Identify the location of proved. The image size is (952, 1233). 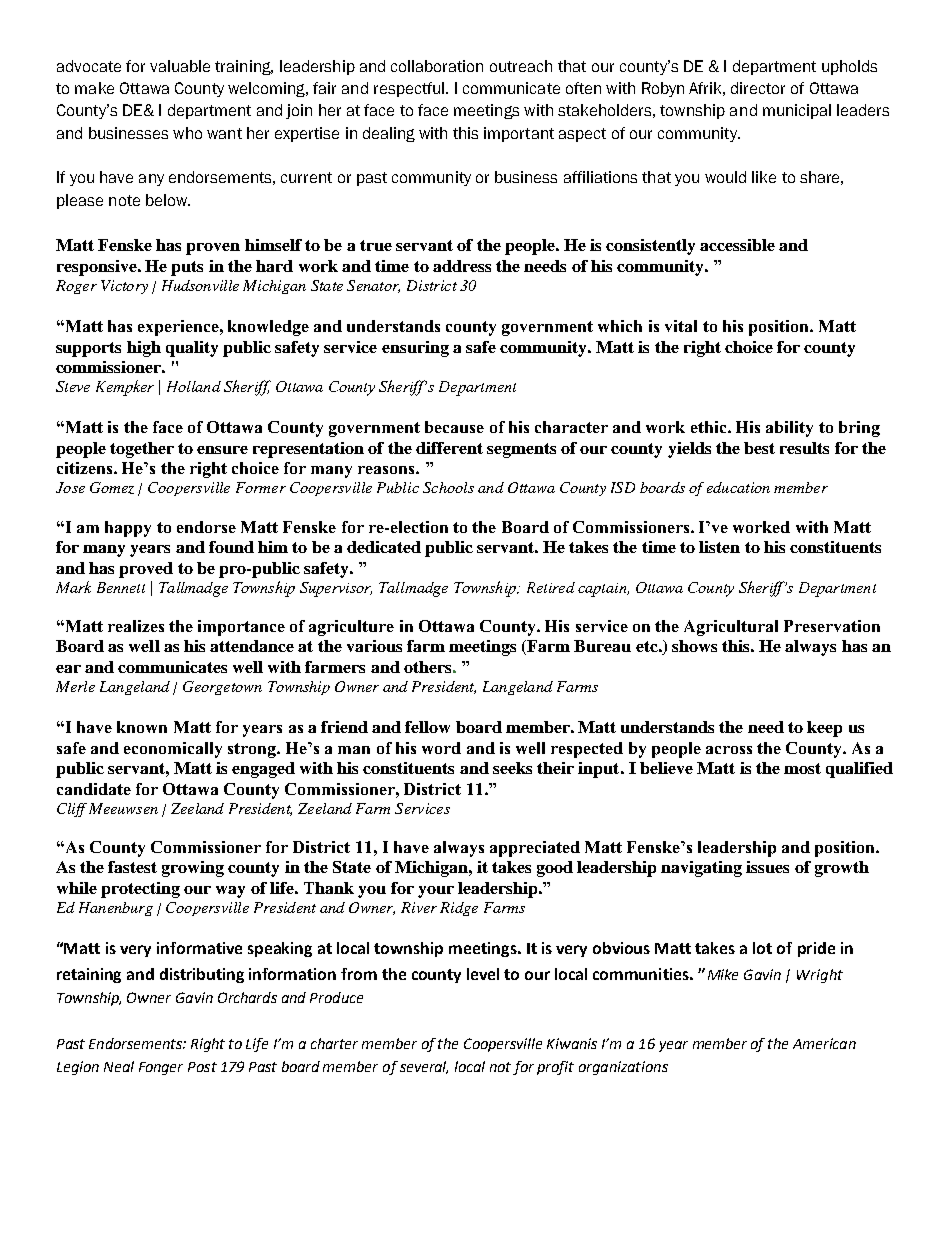
(146, 570).
